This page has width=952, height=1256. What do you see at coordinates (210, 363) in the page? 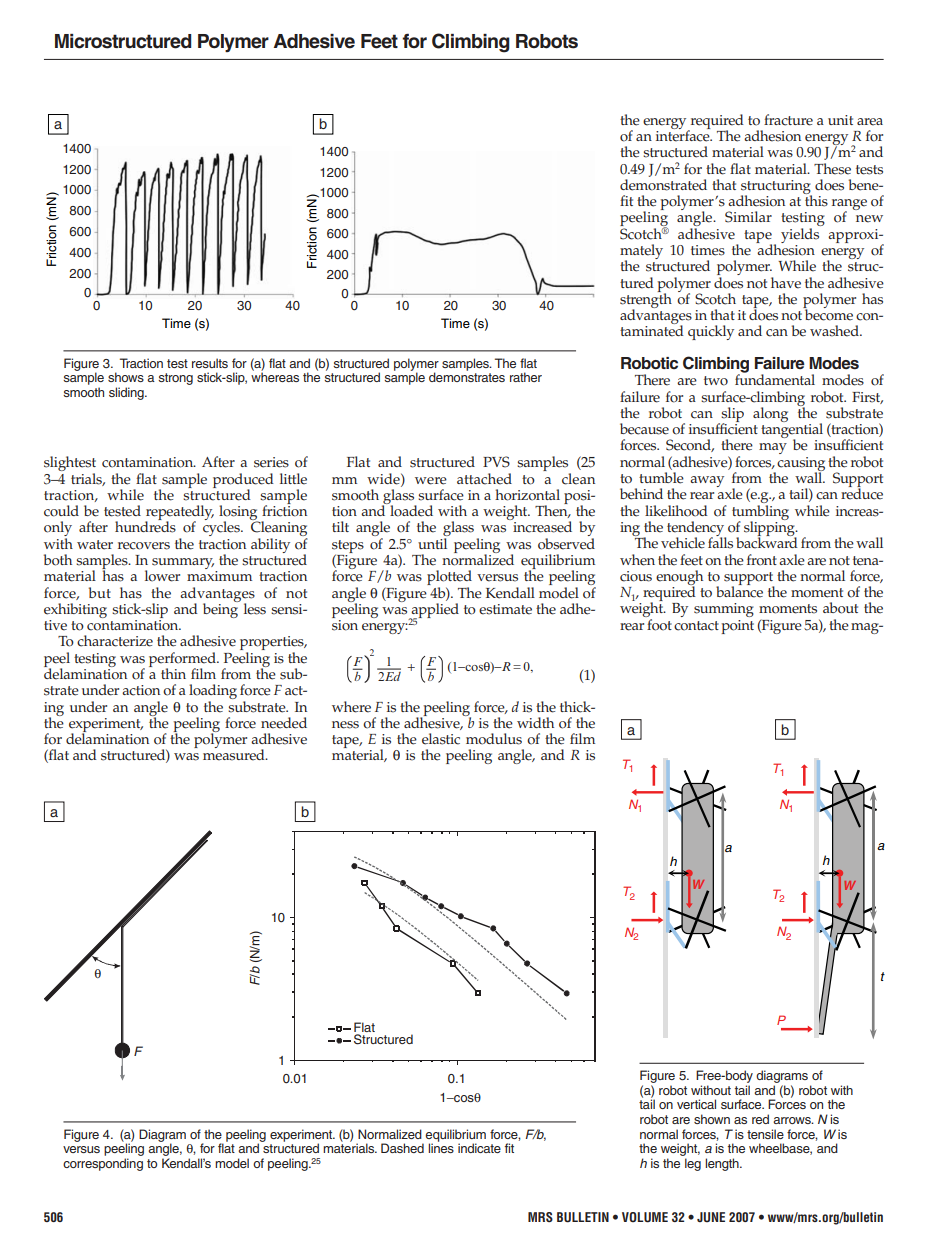
I see `results` at bounding box center [210, 363].
